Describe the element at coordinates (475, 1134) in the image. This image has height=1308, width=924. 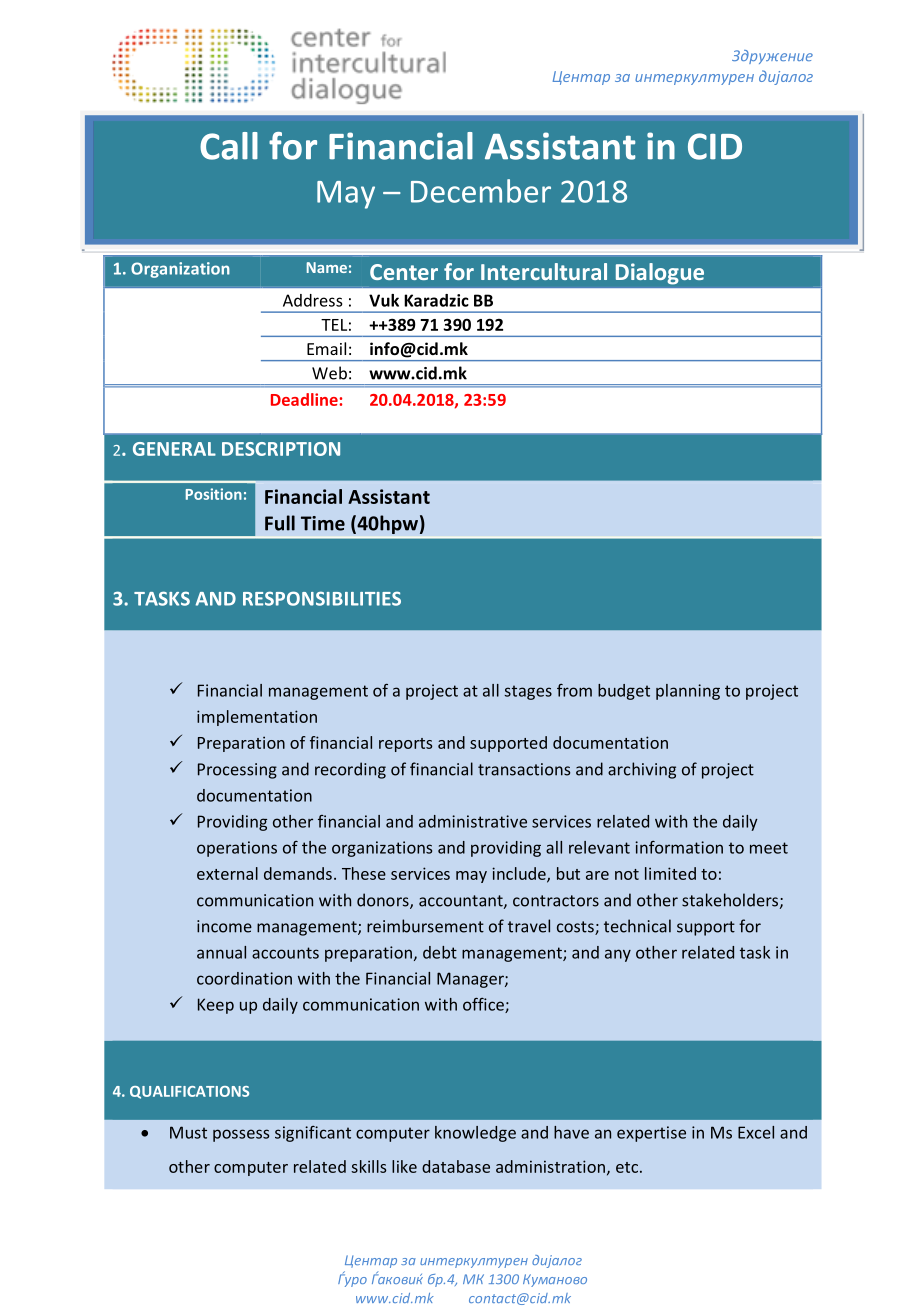
I see `knowledge` at that location.
